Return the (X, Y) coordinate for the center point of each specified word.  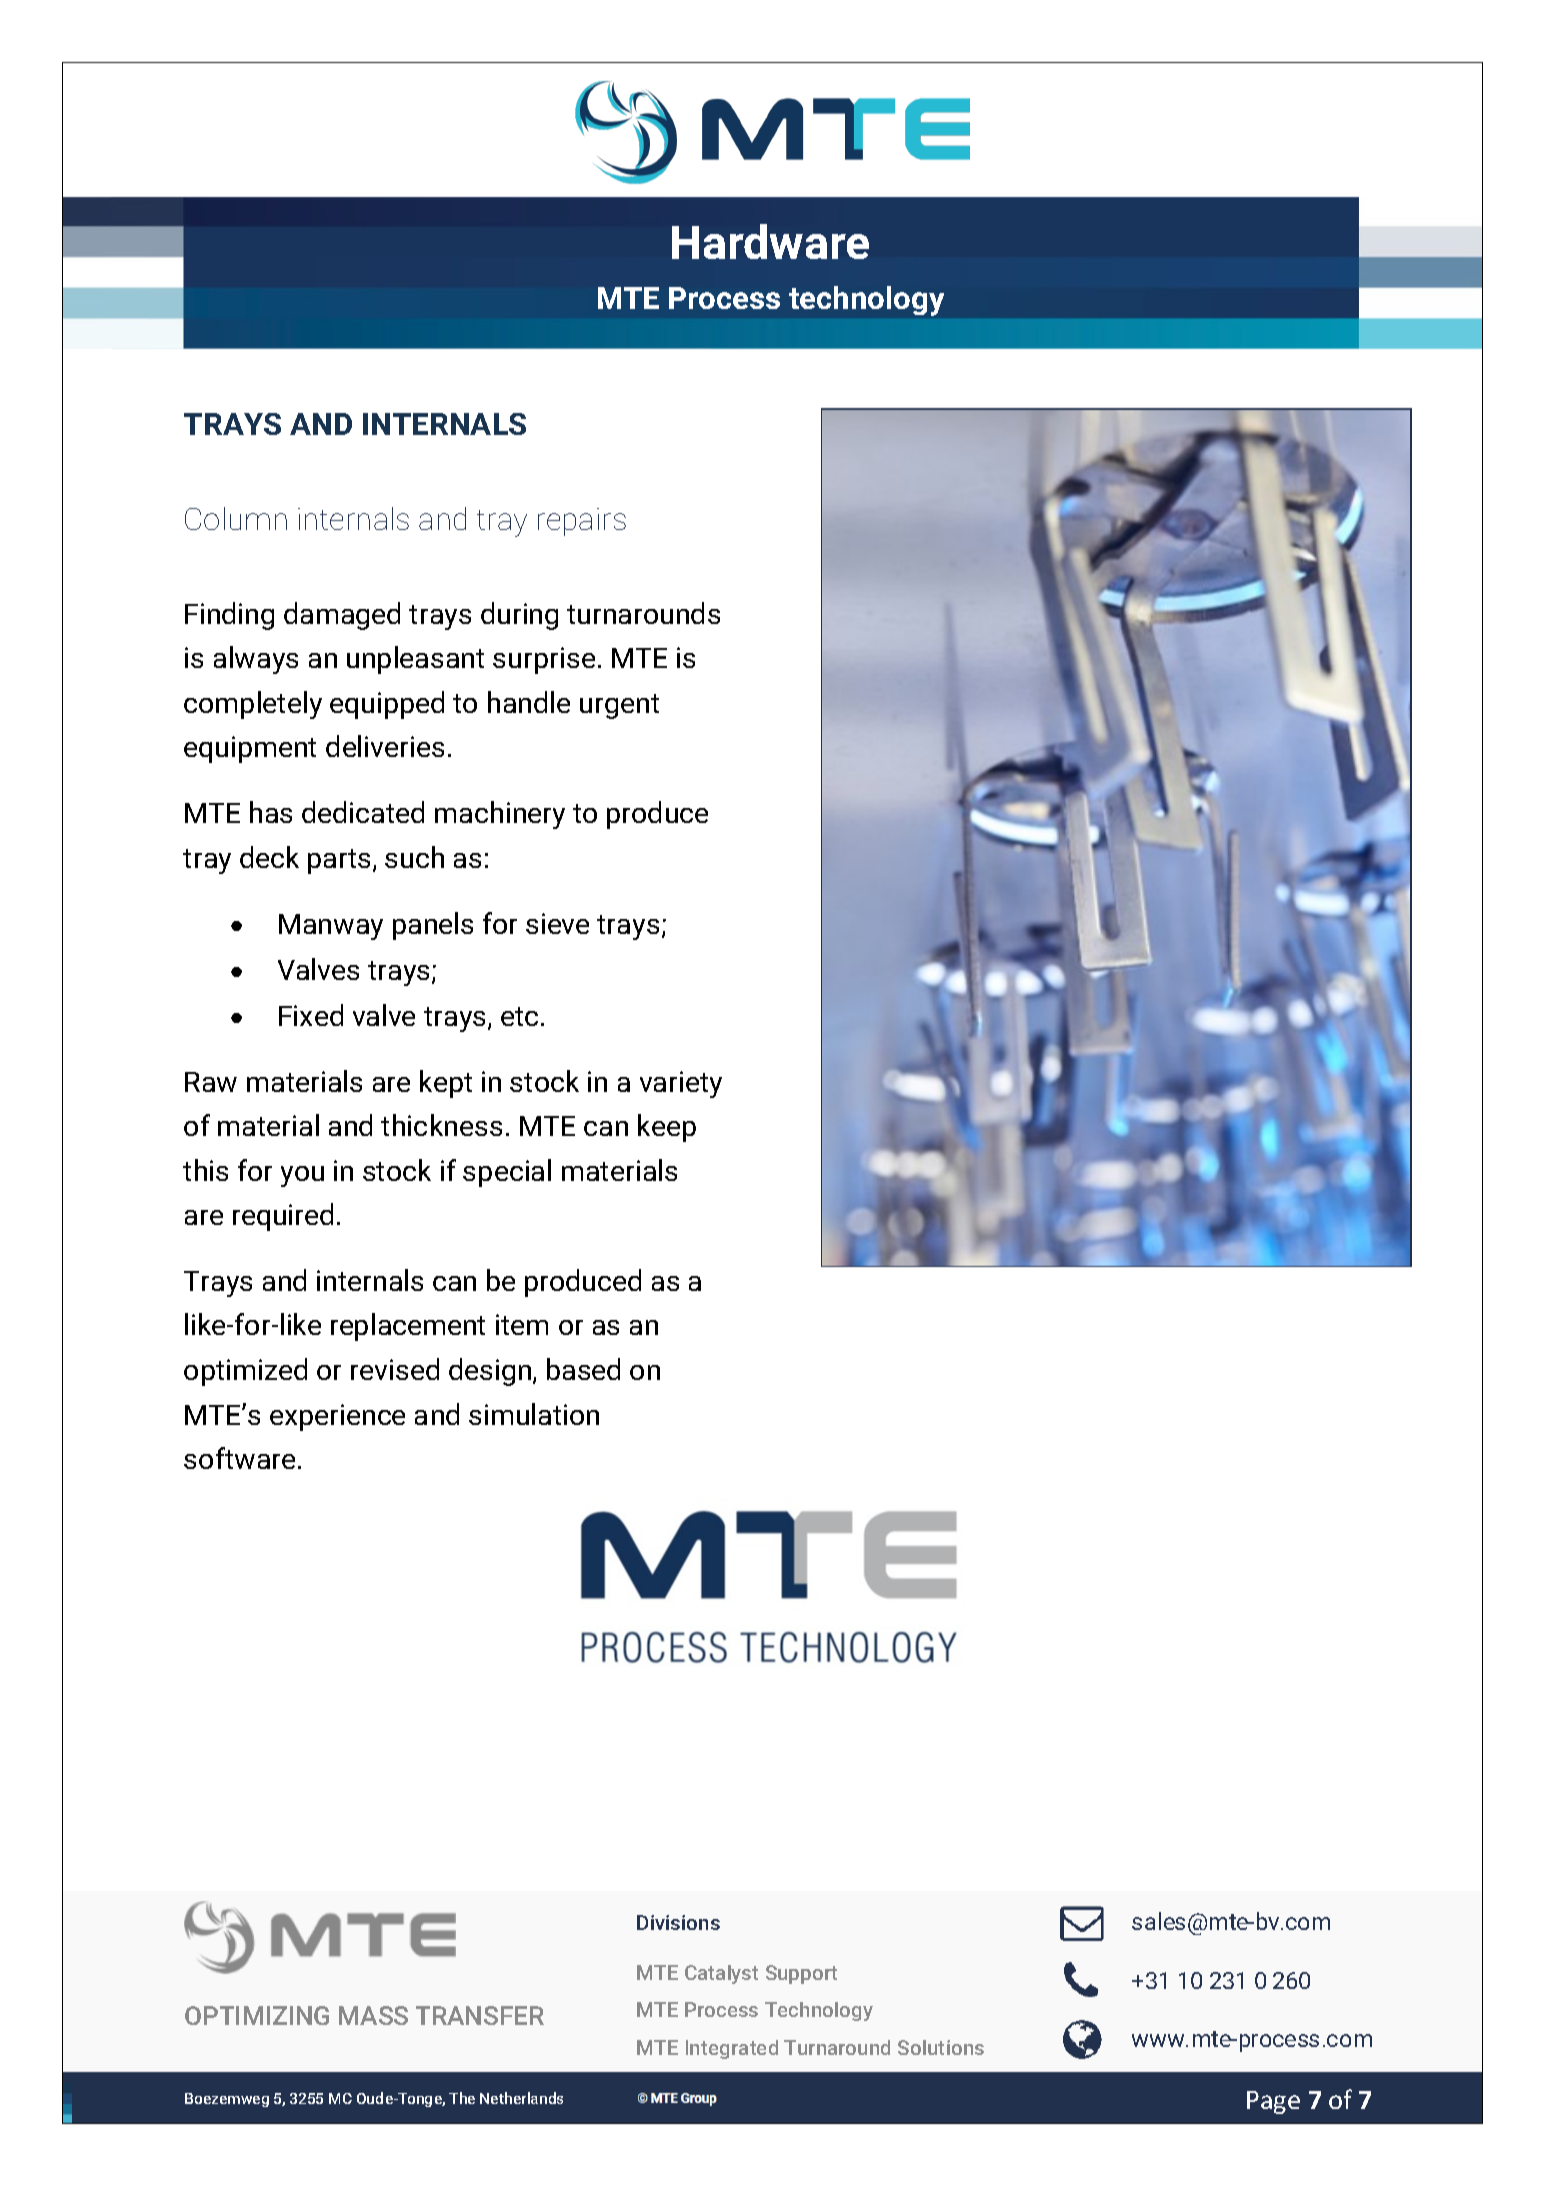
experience (337, 1417)
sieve (557, 923)
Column (236, 518)
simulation (534, 1414)
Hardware (770, 241)
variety (681, 1084)
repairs (582, 522)
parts (339, 861)
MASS (373, 2015)
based (583, 1369)
